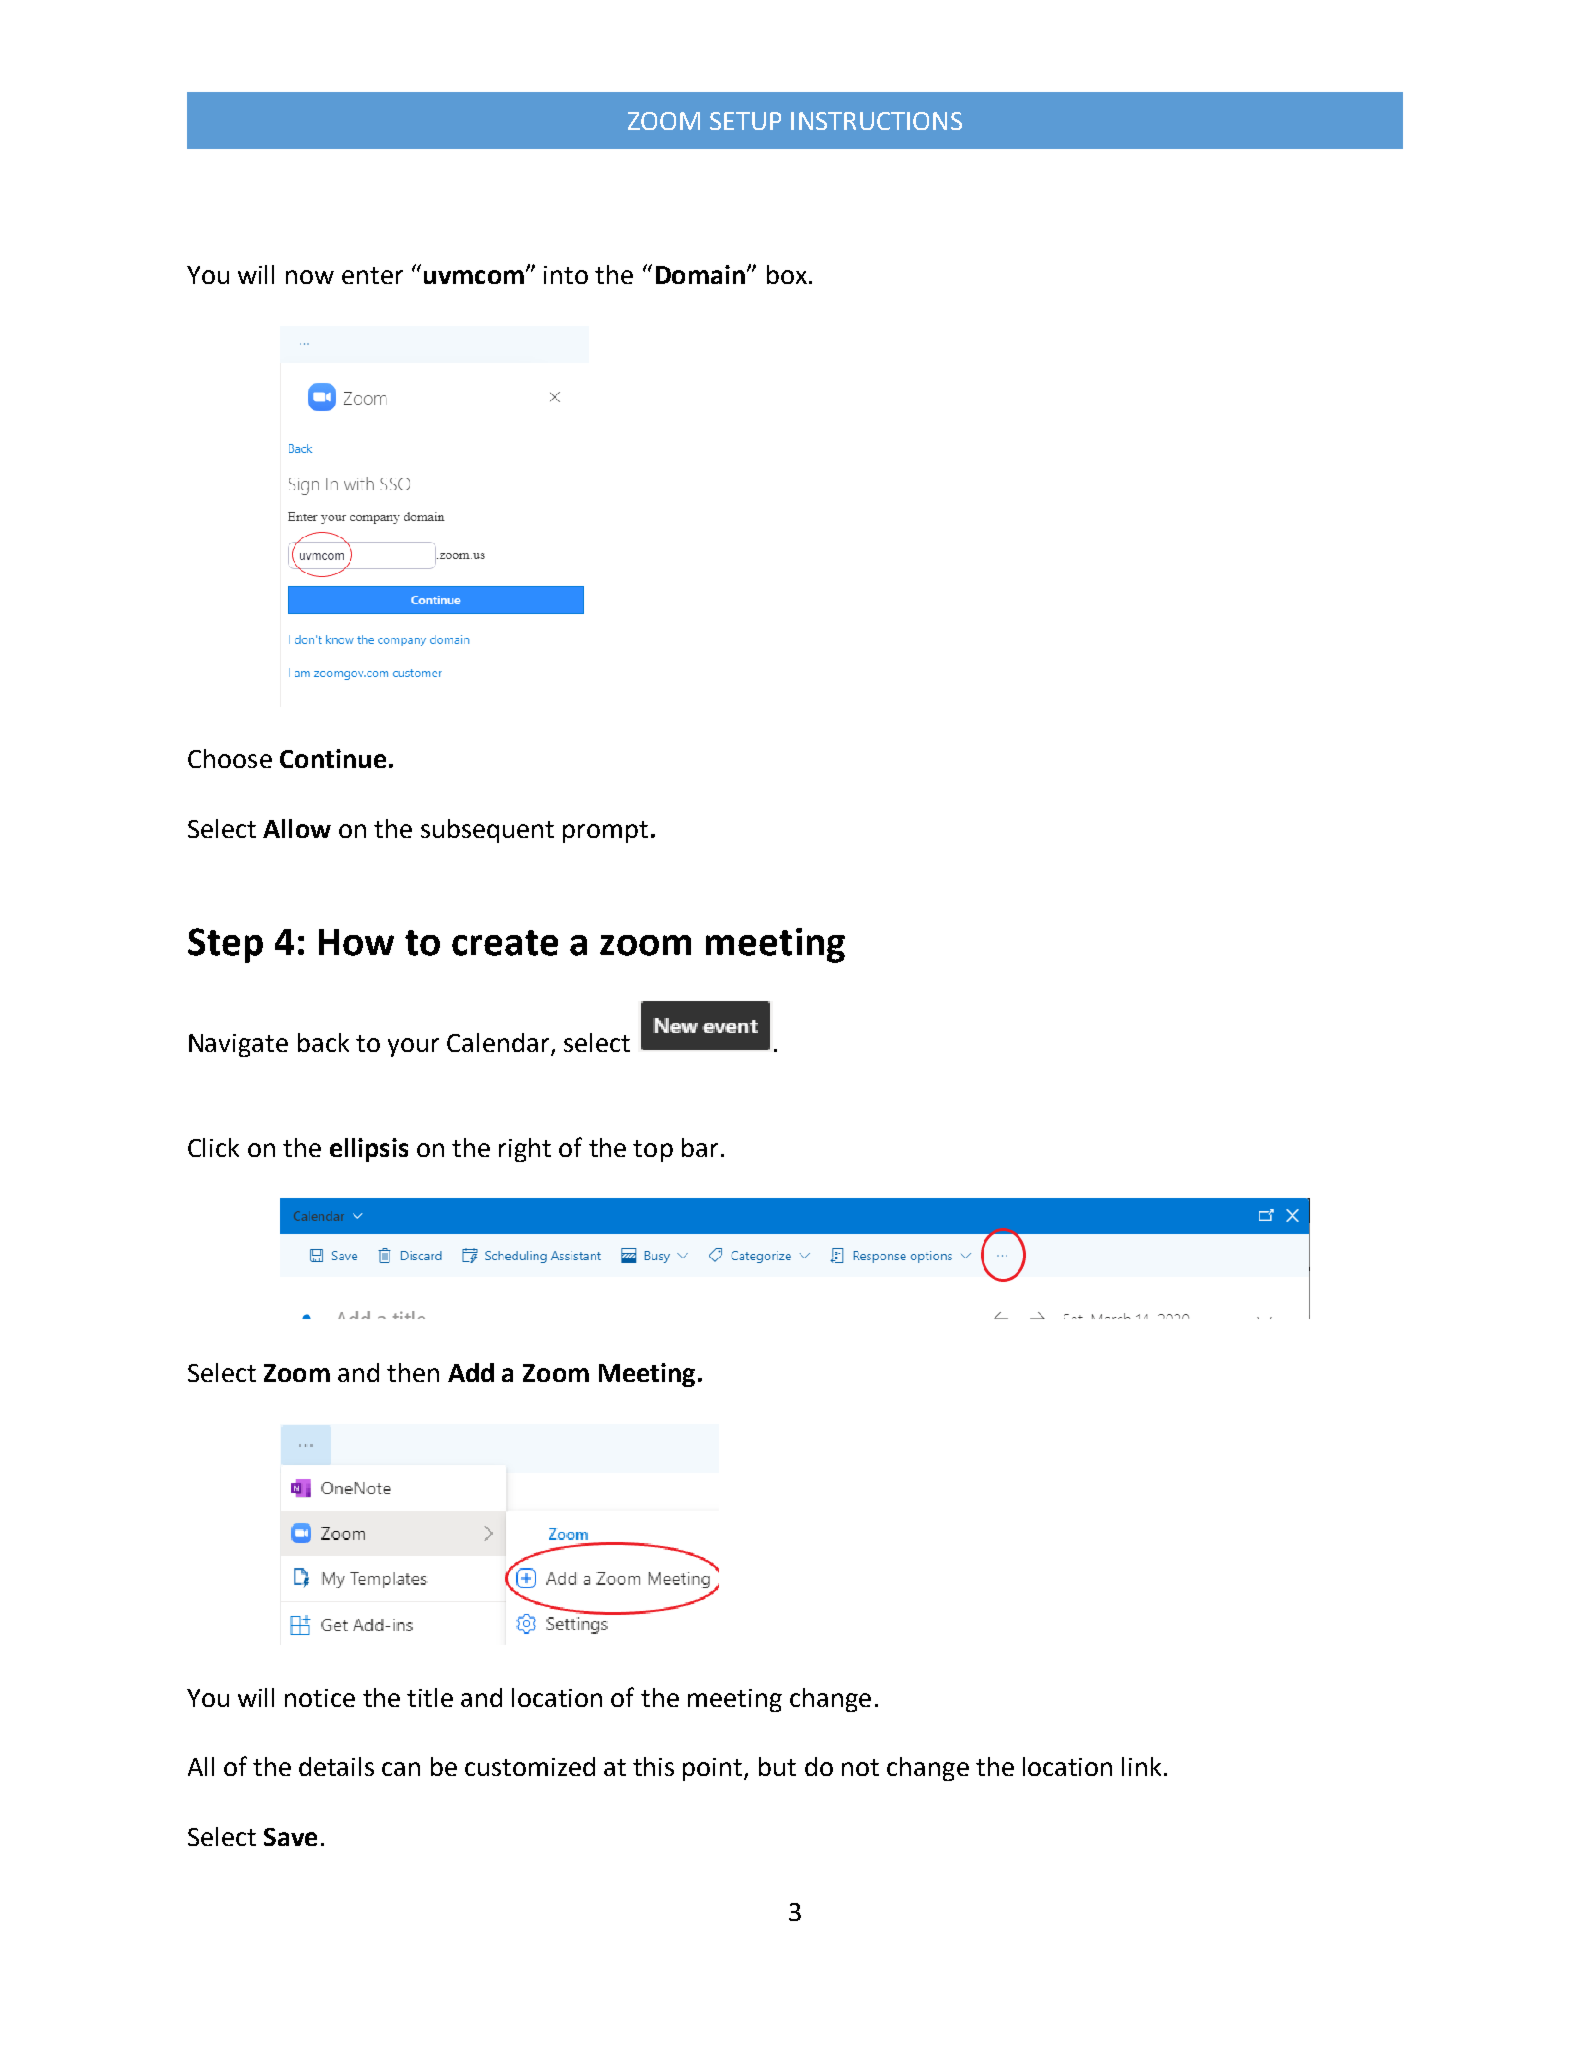  I want to click on now, so click(310, 277).
